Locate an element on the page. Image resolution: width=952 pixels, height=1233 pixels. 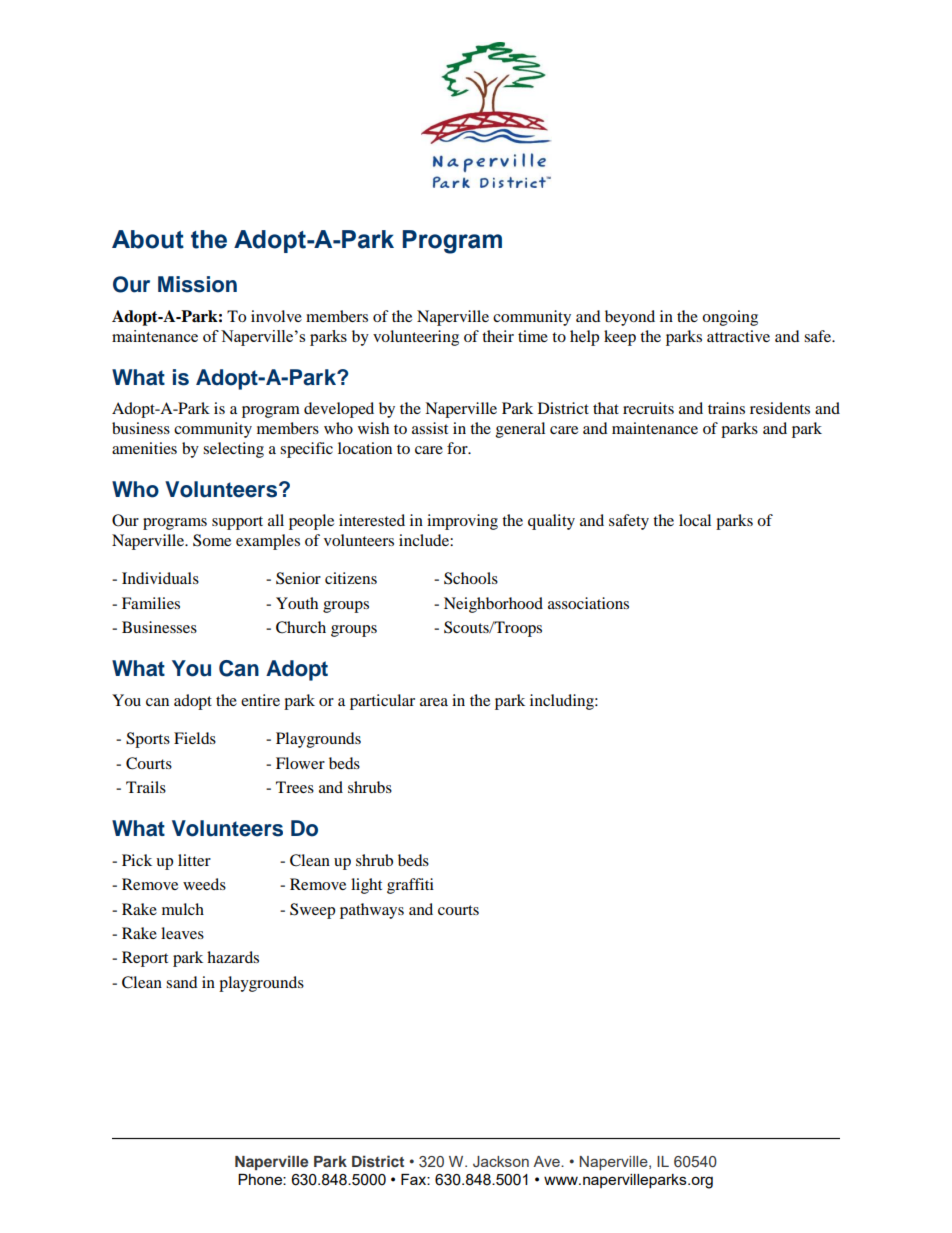
local is located at coordinates (695, 520).
